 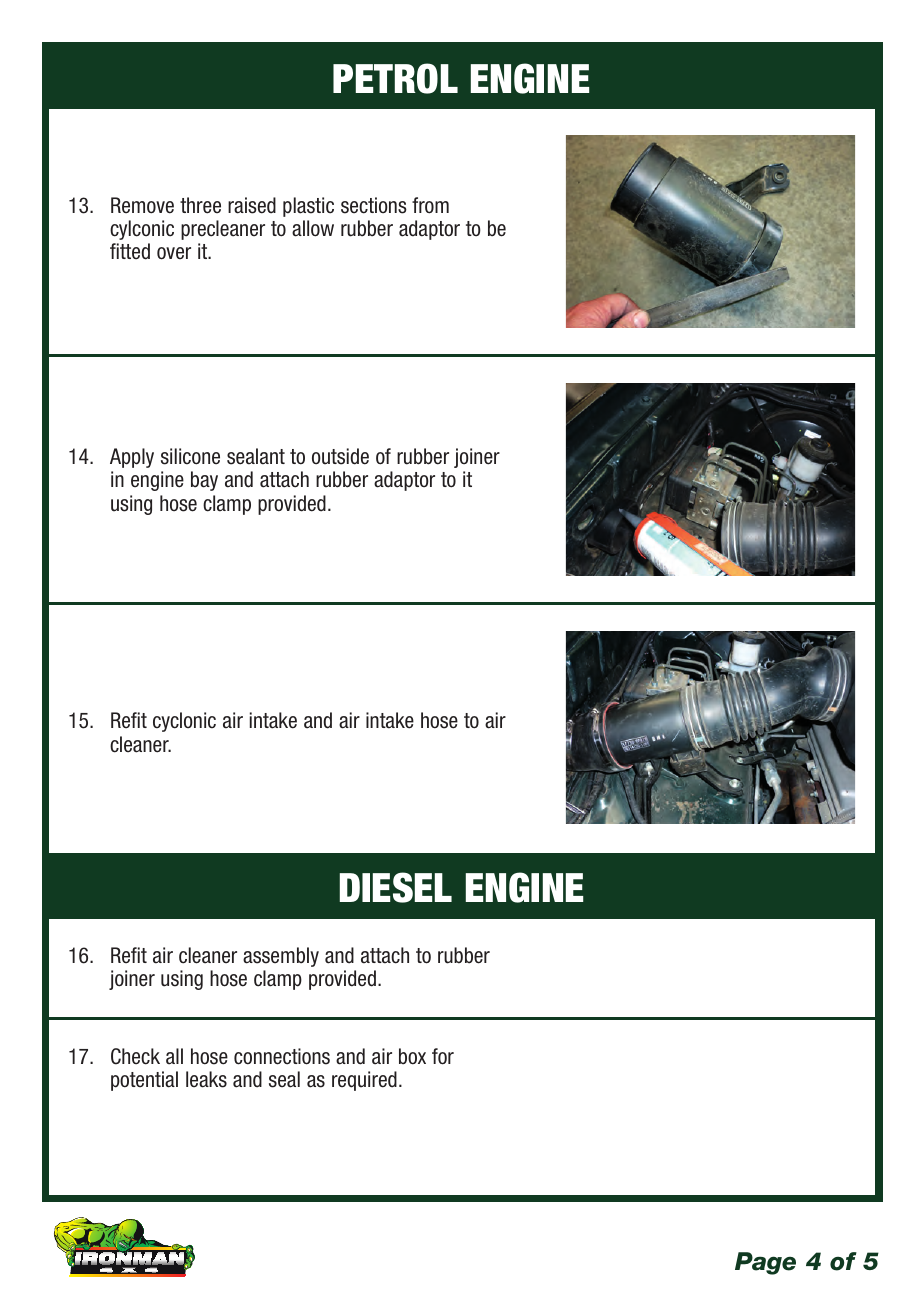 What do you see at coordinates (282, 1056) in the page?
I see `connections` at bounding box center [282, 1056].
